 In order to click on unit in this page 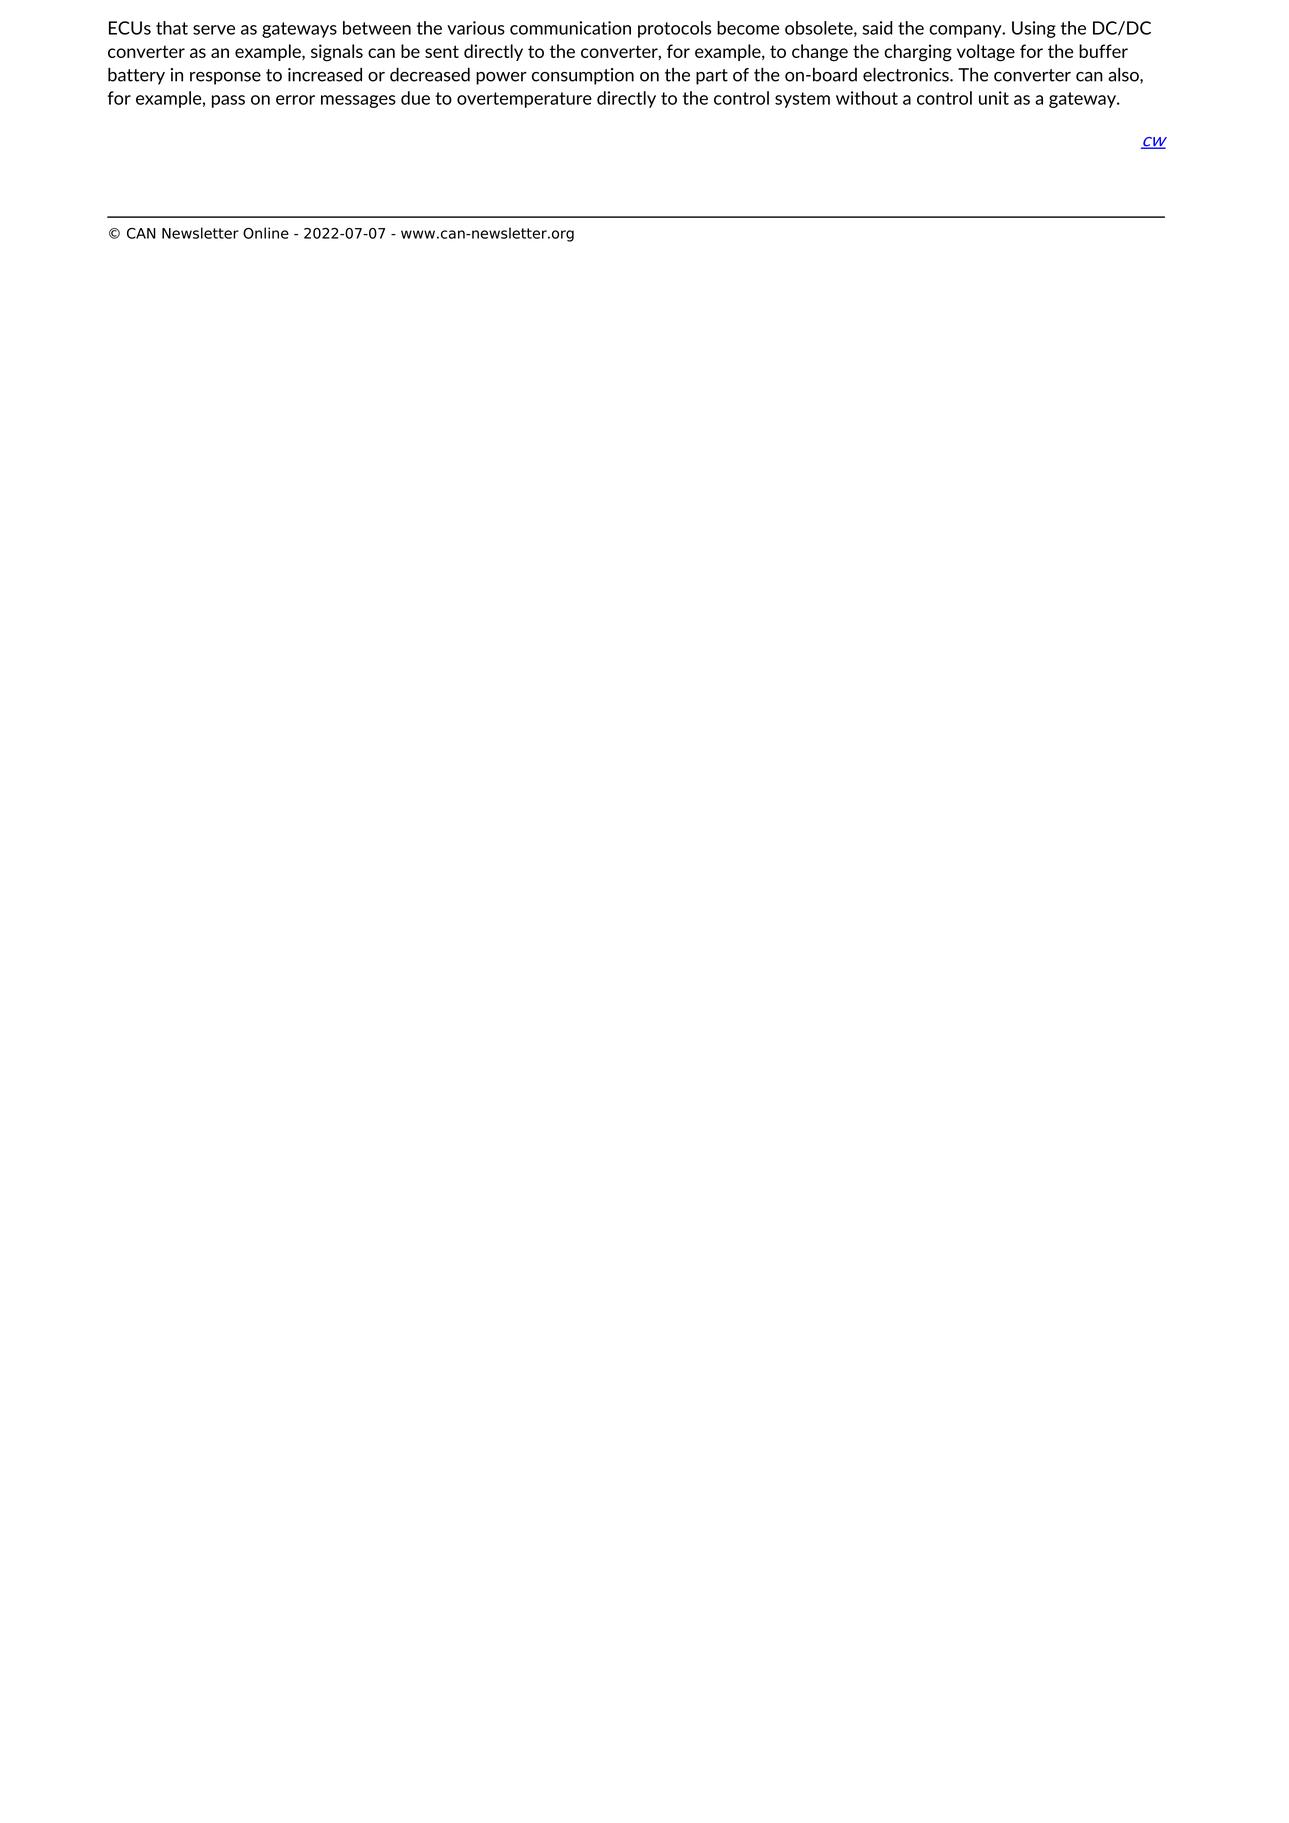, I will do `click(994, 98)`.
